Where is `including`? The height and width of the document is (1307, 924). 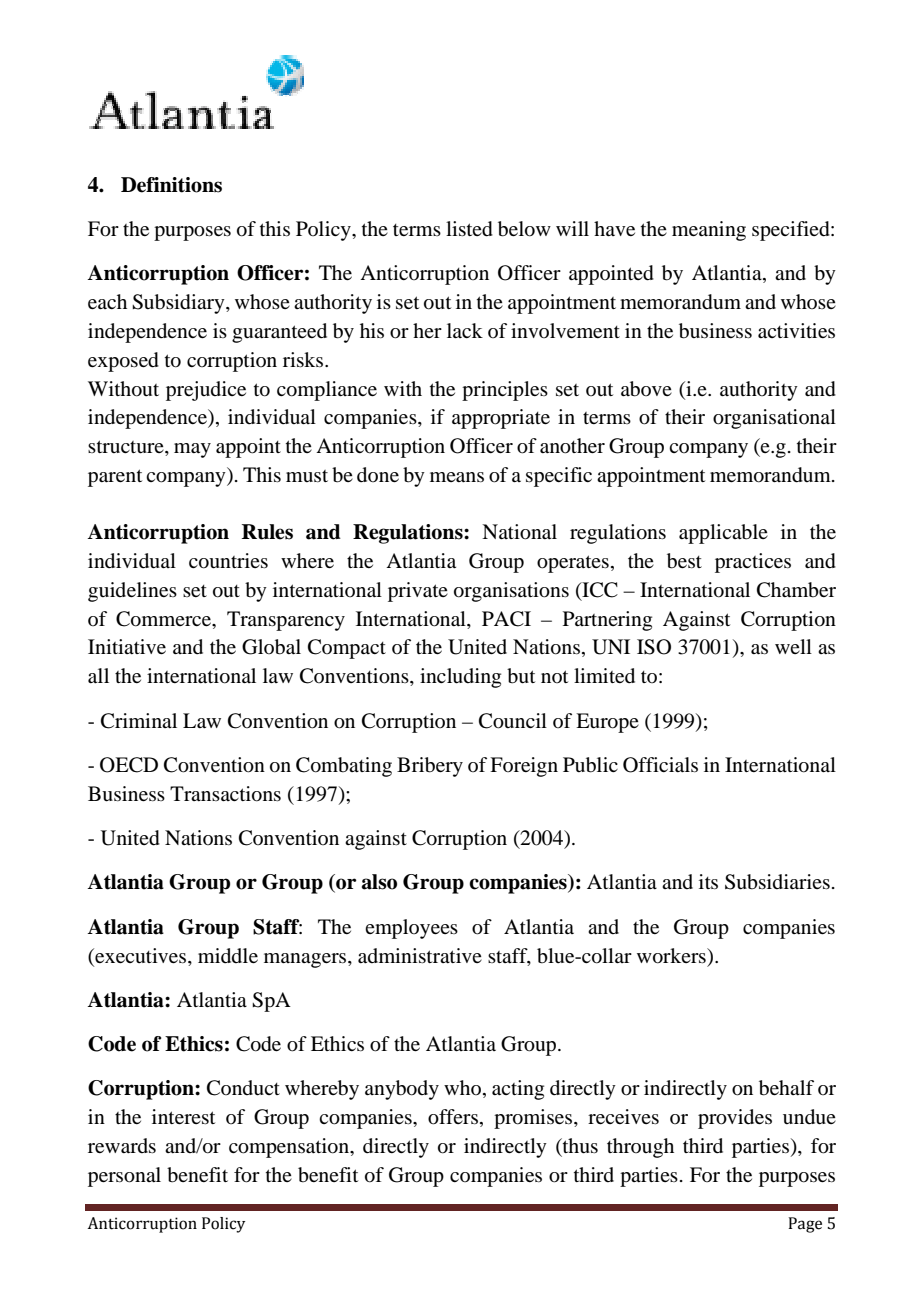 including is located at coordinates (460, 678).
